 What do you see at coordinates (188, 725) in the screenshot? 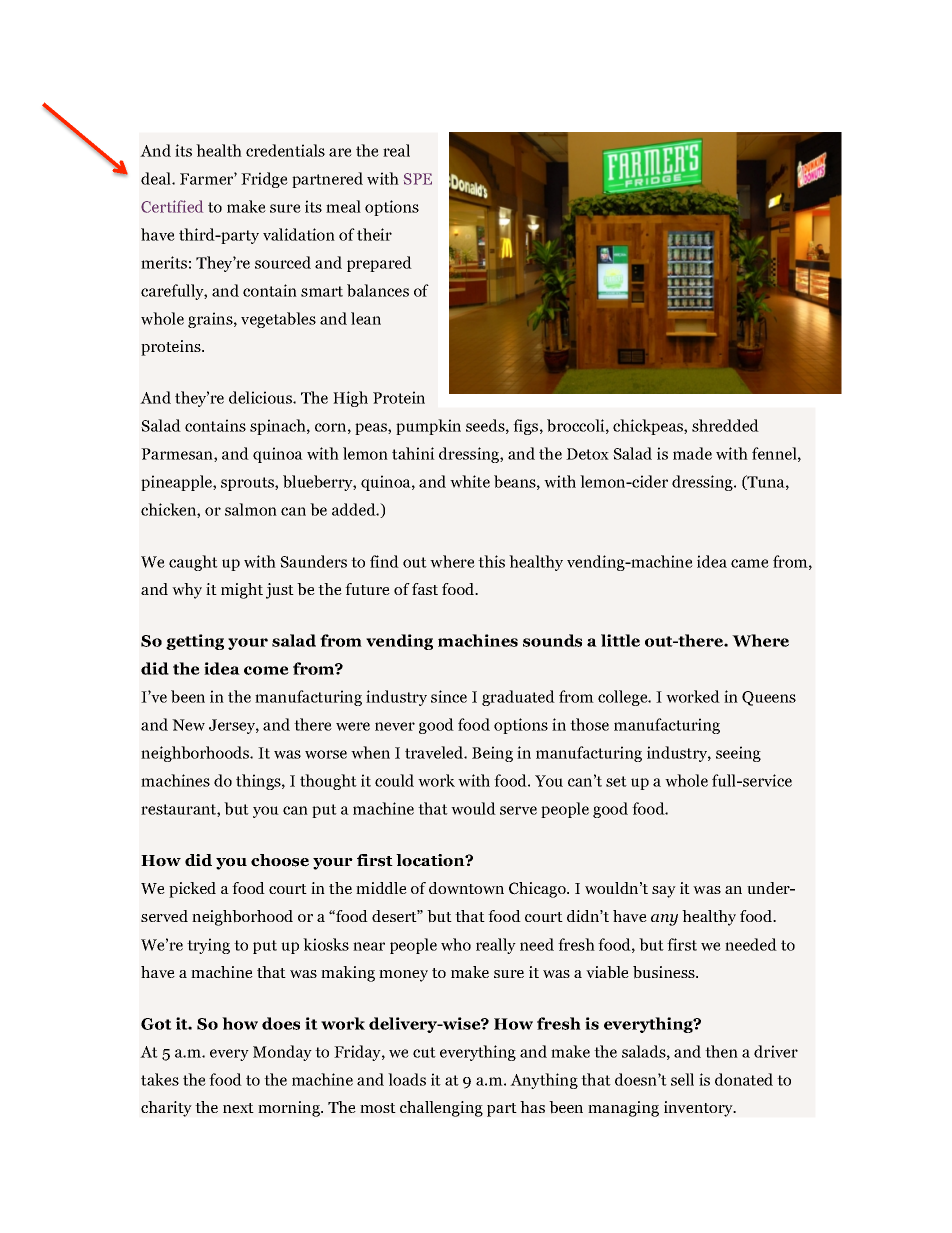
I see `New` at bounding box center [188, 725].
